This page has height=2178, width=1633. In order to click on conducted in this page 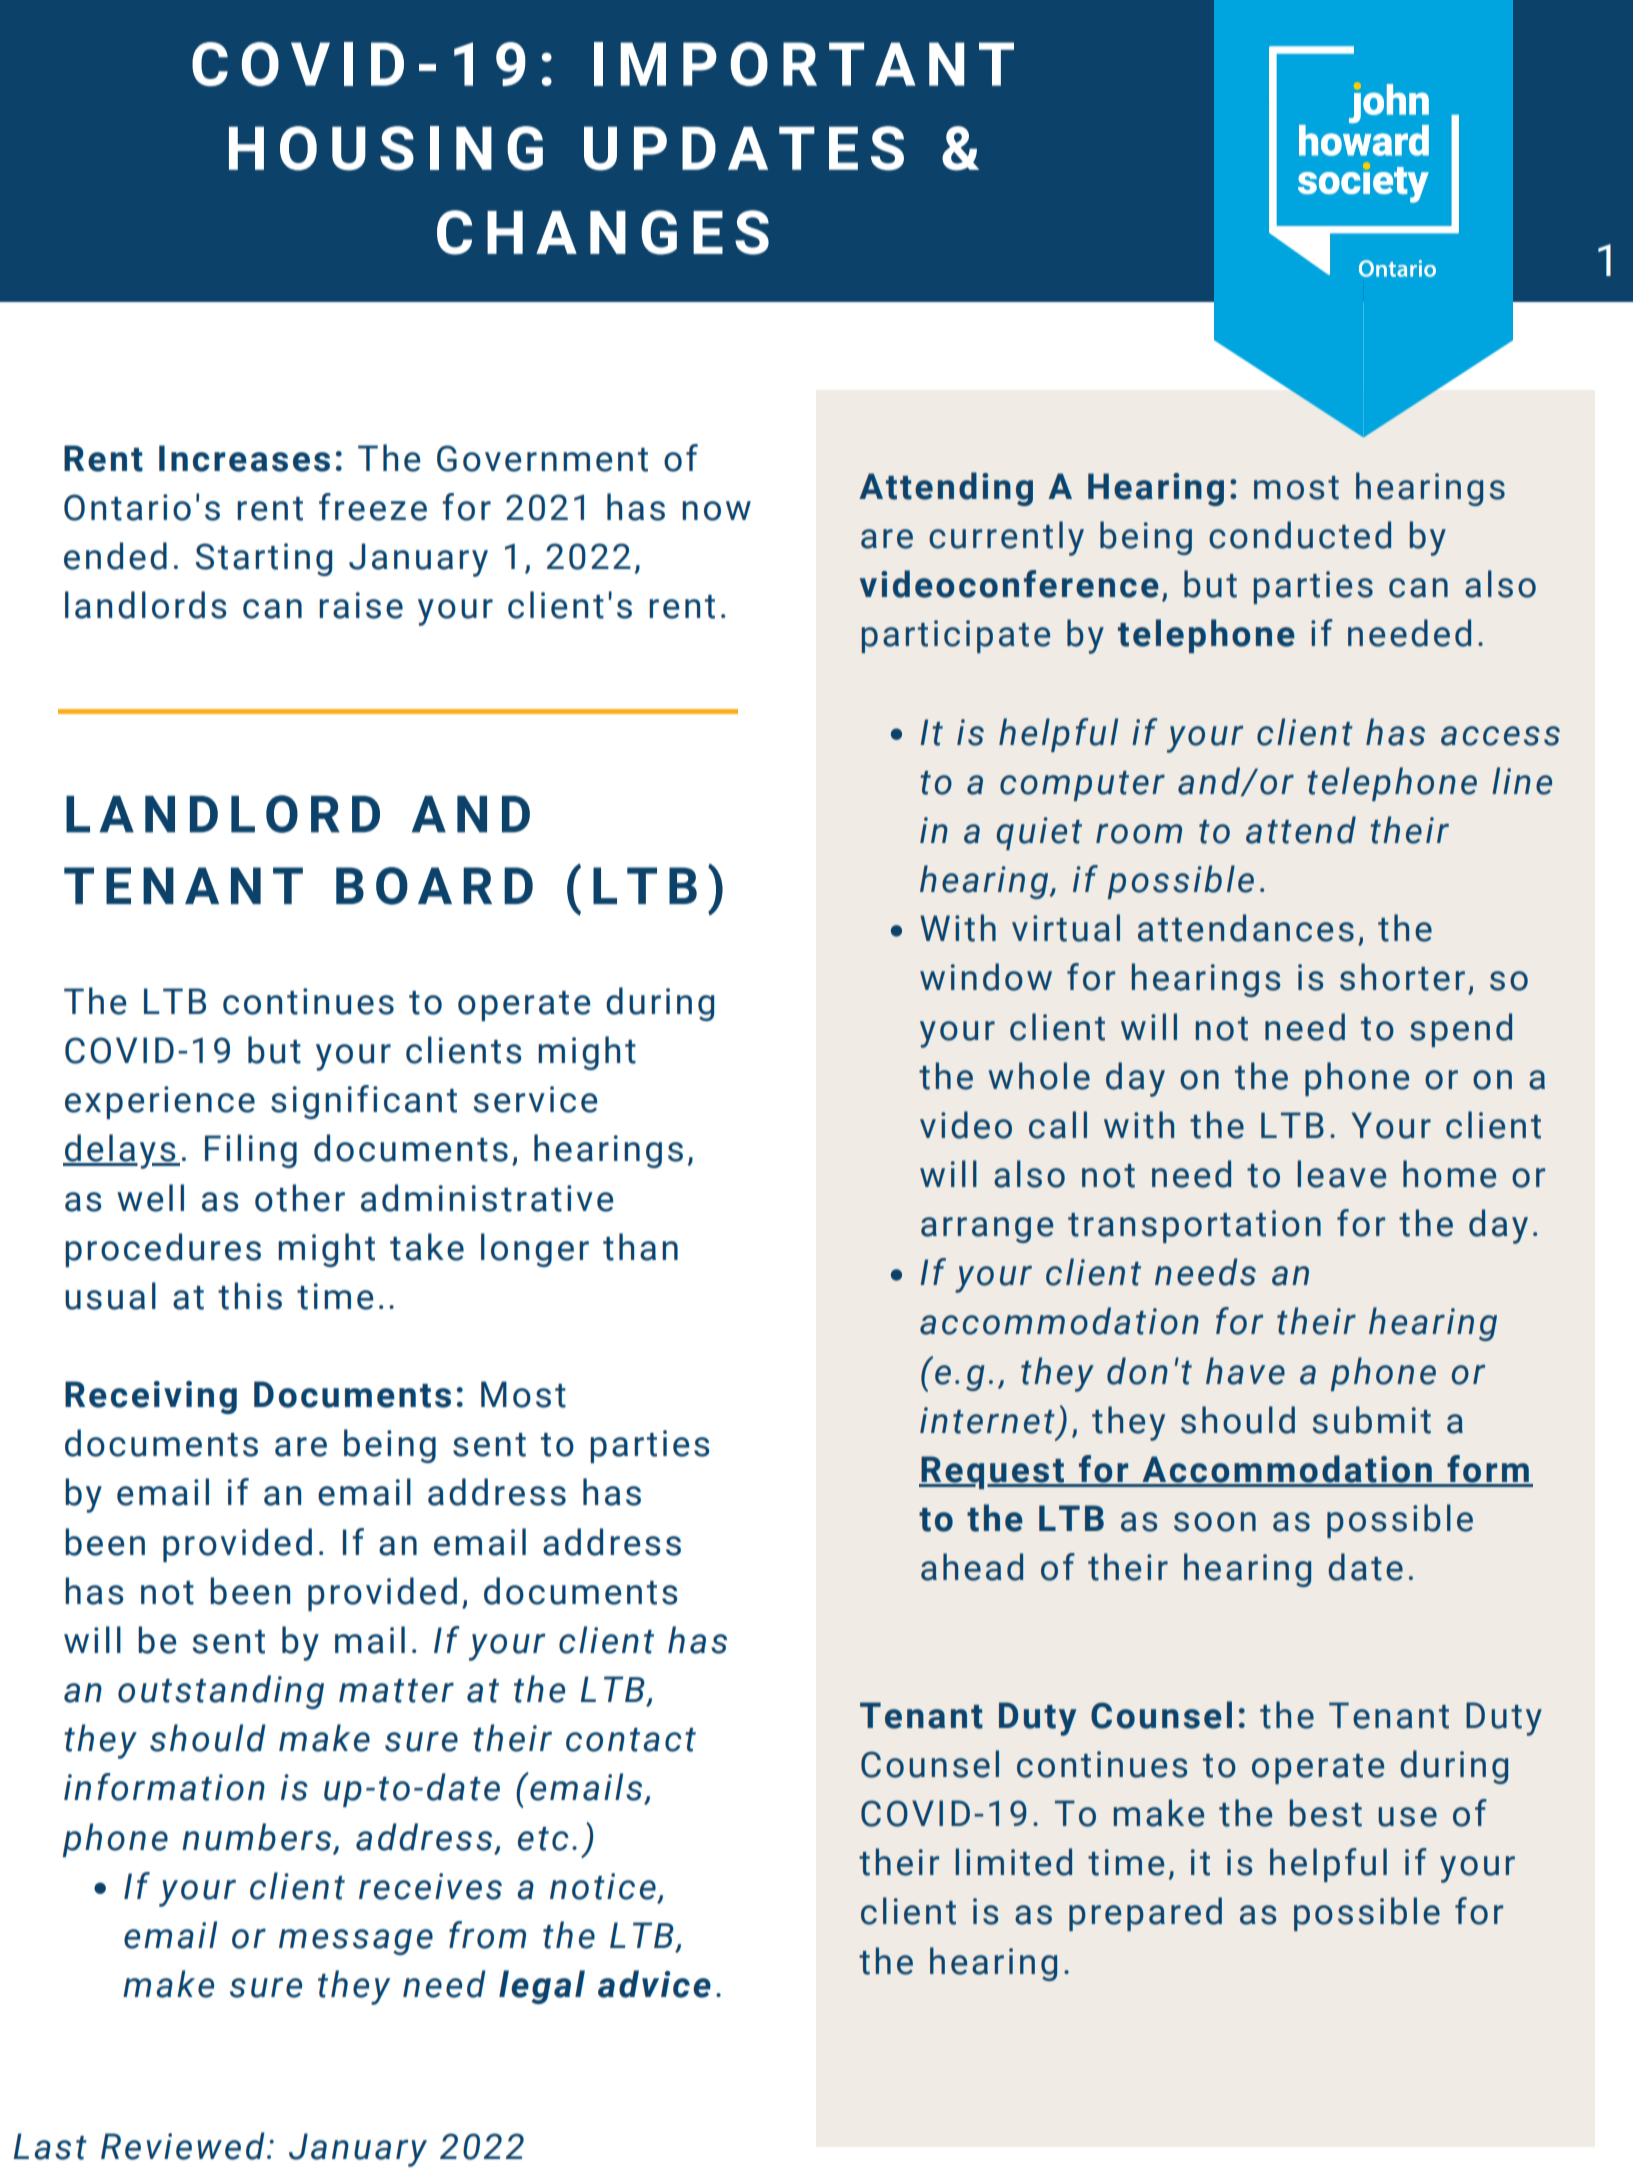, I will do `click(1300, 535)`.
